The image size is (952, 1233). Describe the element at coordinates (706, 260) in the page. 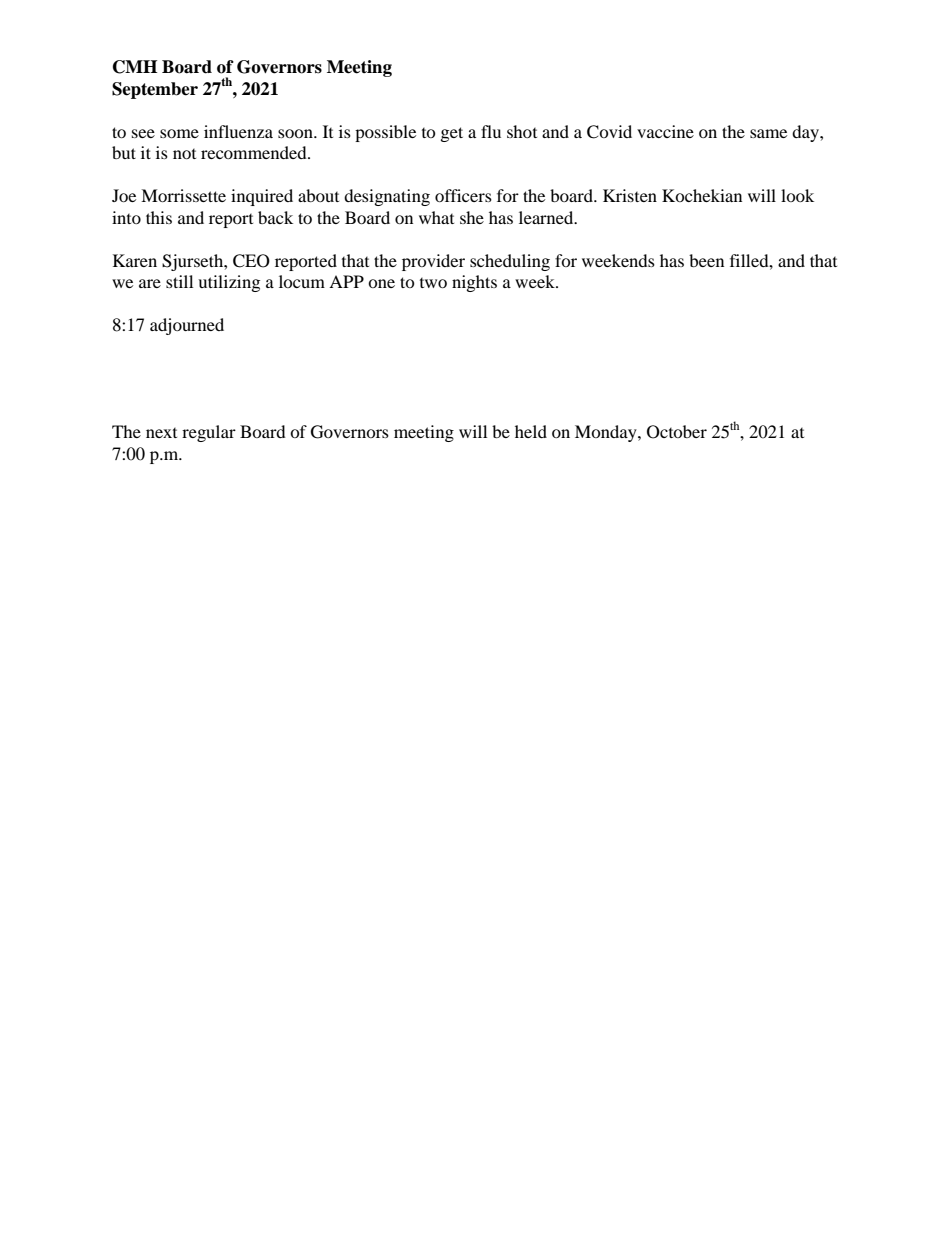

I see `been` at that location.
